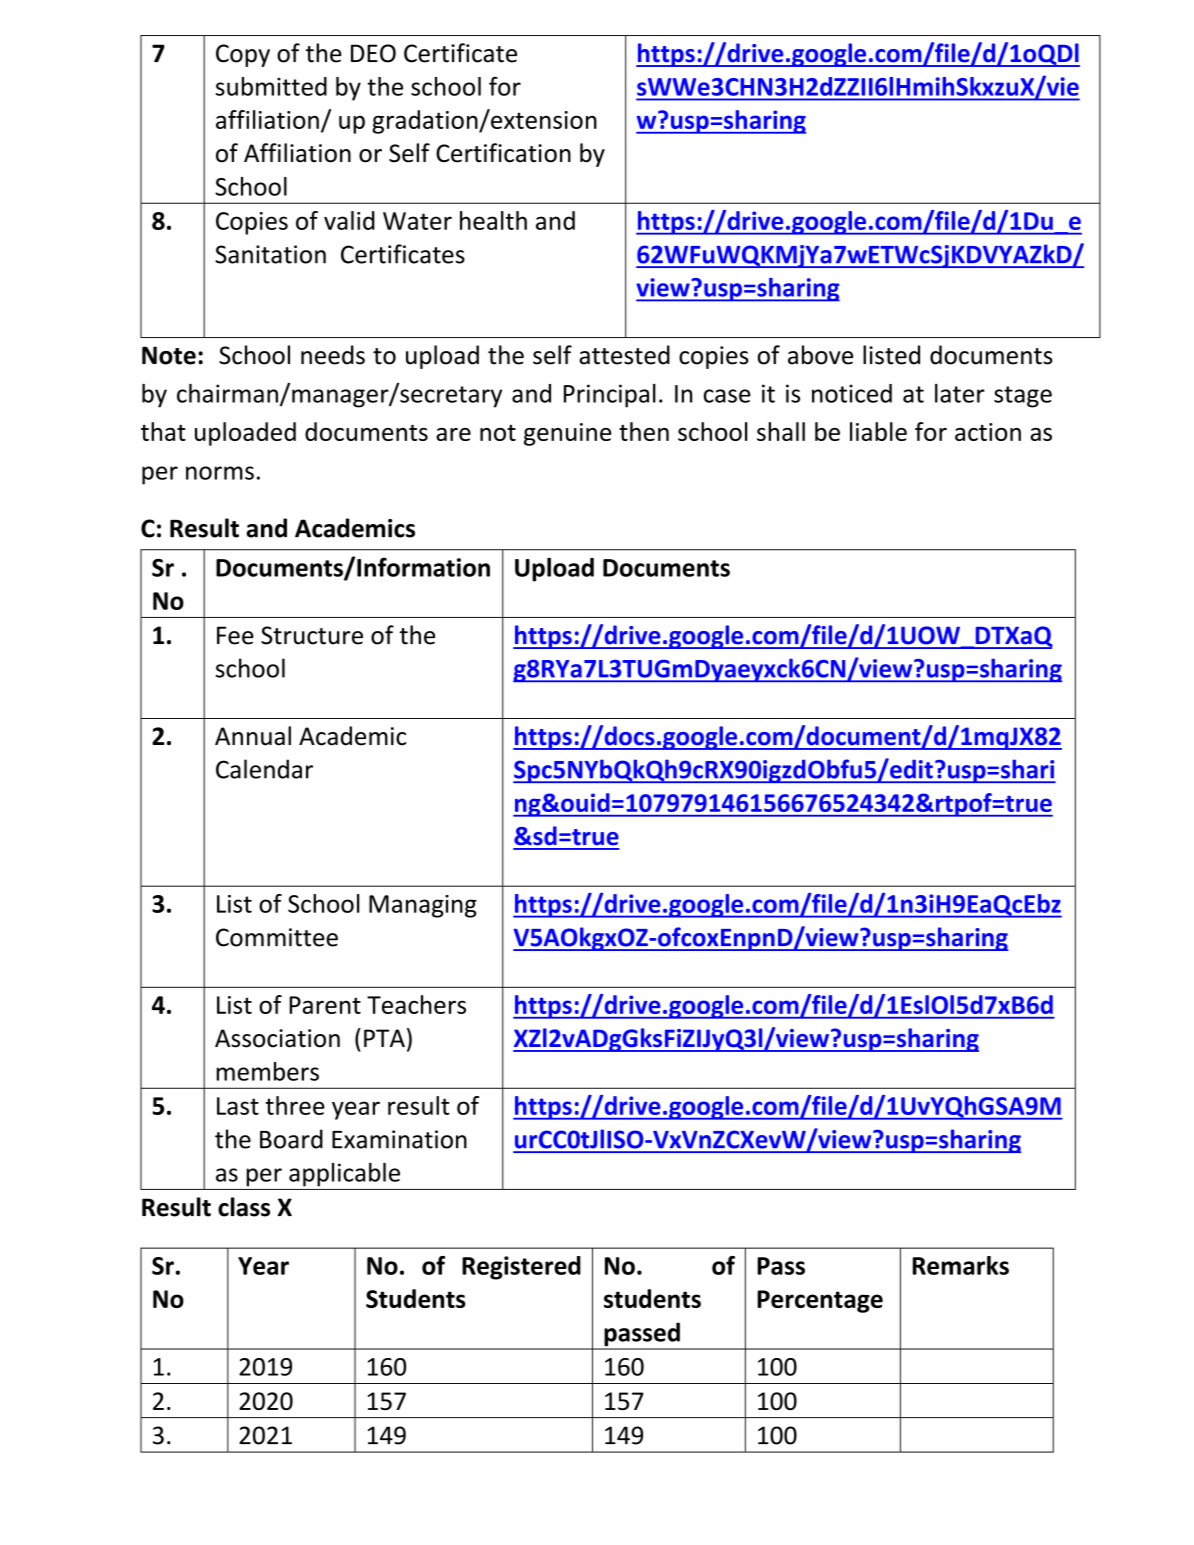 The image size is (1194, 1545). What do you see at coordinates (820, 355) in the page?
I see `above` at bounding box center [820, 355].
